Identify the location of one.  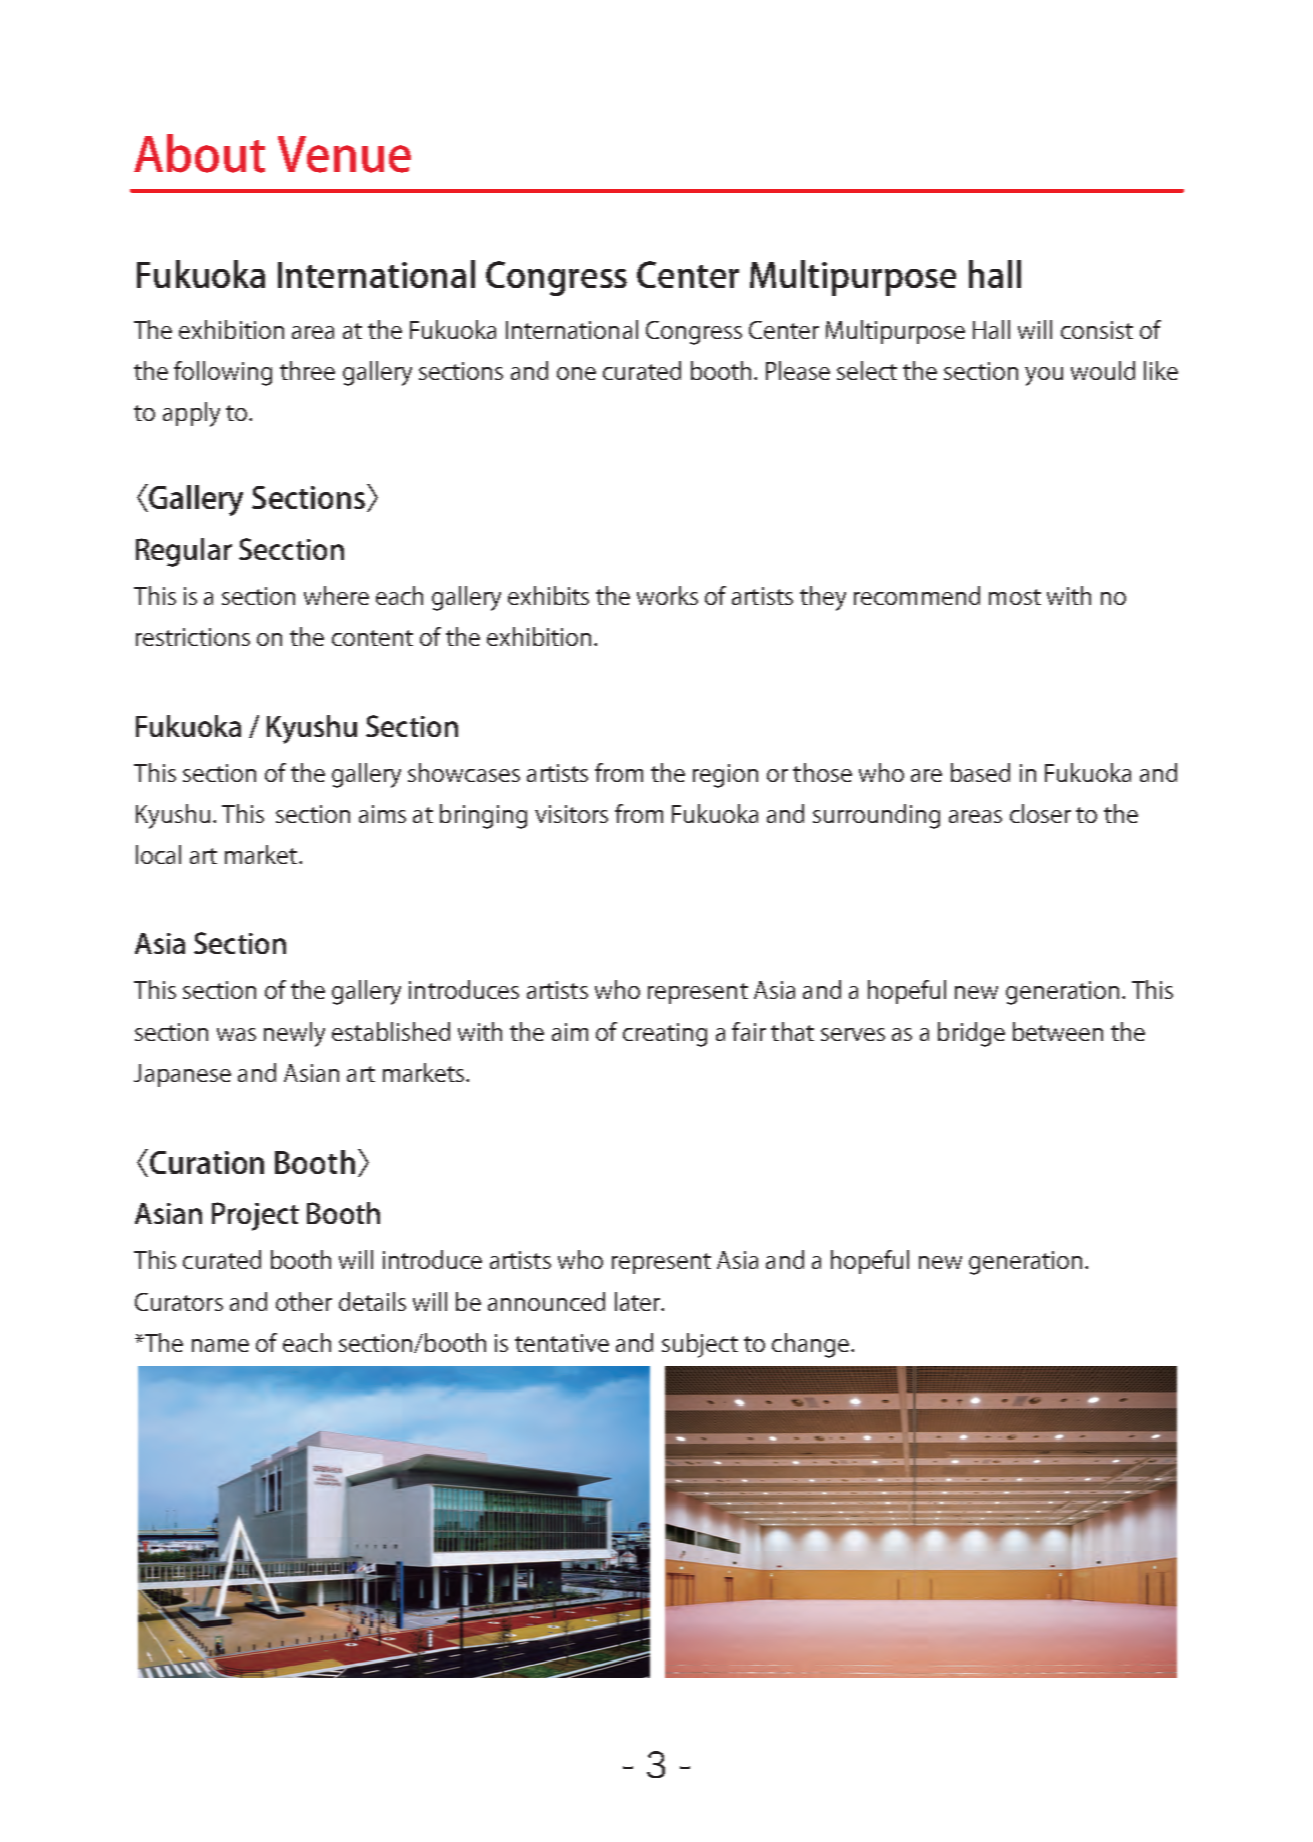
(576, 373).
